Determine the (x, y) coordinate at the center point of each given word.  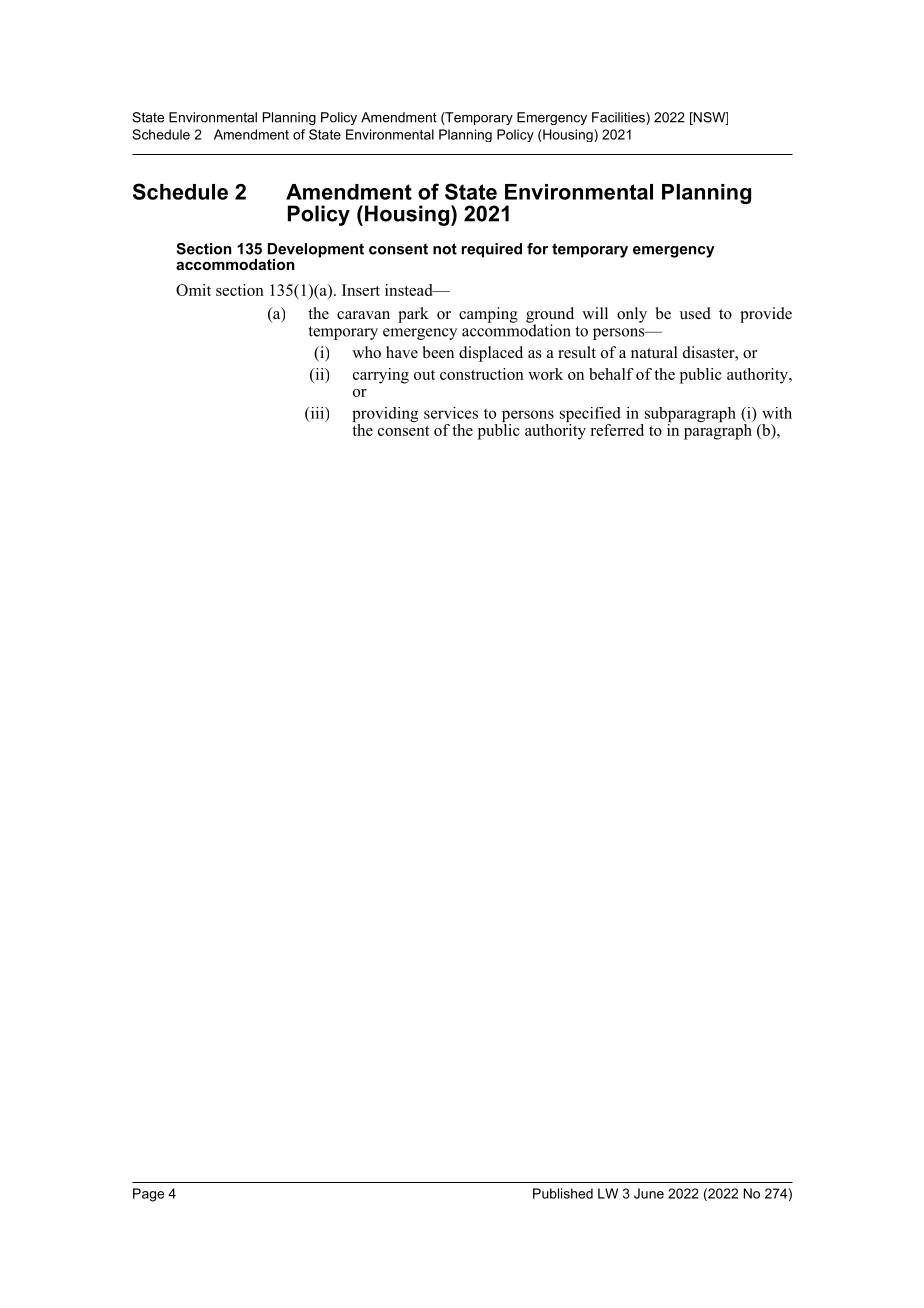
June (649, 1193)
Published (563, 1193)
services (451, 413)
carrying (381, 376)
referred (617, 430)
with (777, 413)
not (445, 249)
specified (590, 416)
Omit (193, 290)
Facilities (619, 118)
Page (148, 1195)
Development (316, 251)
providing (385, 416)
